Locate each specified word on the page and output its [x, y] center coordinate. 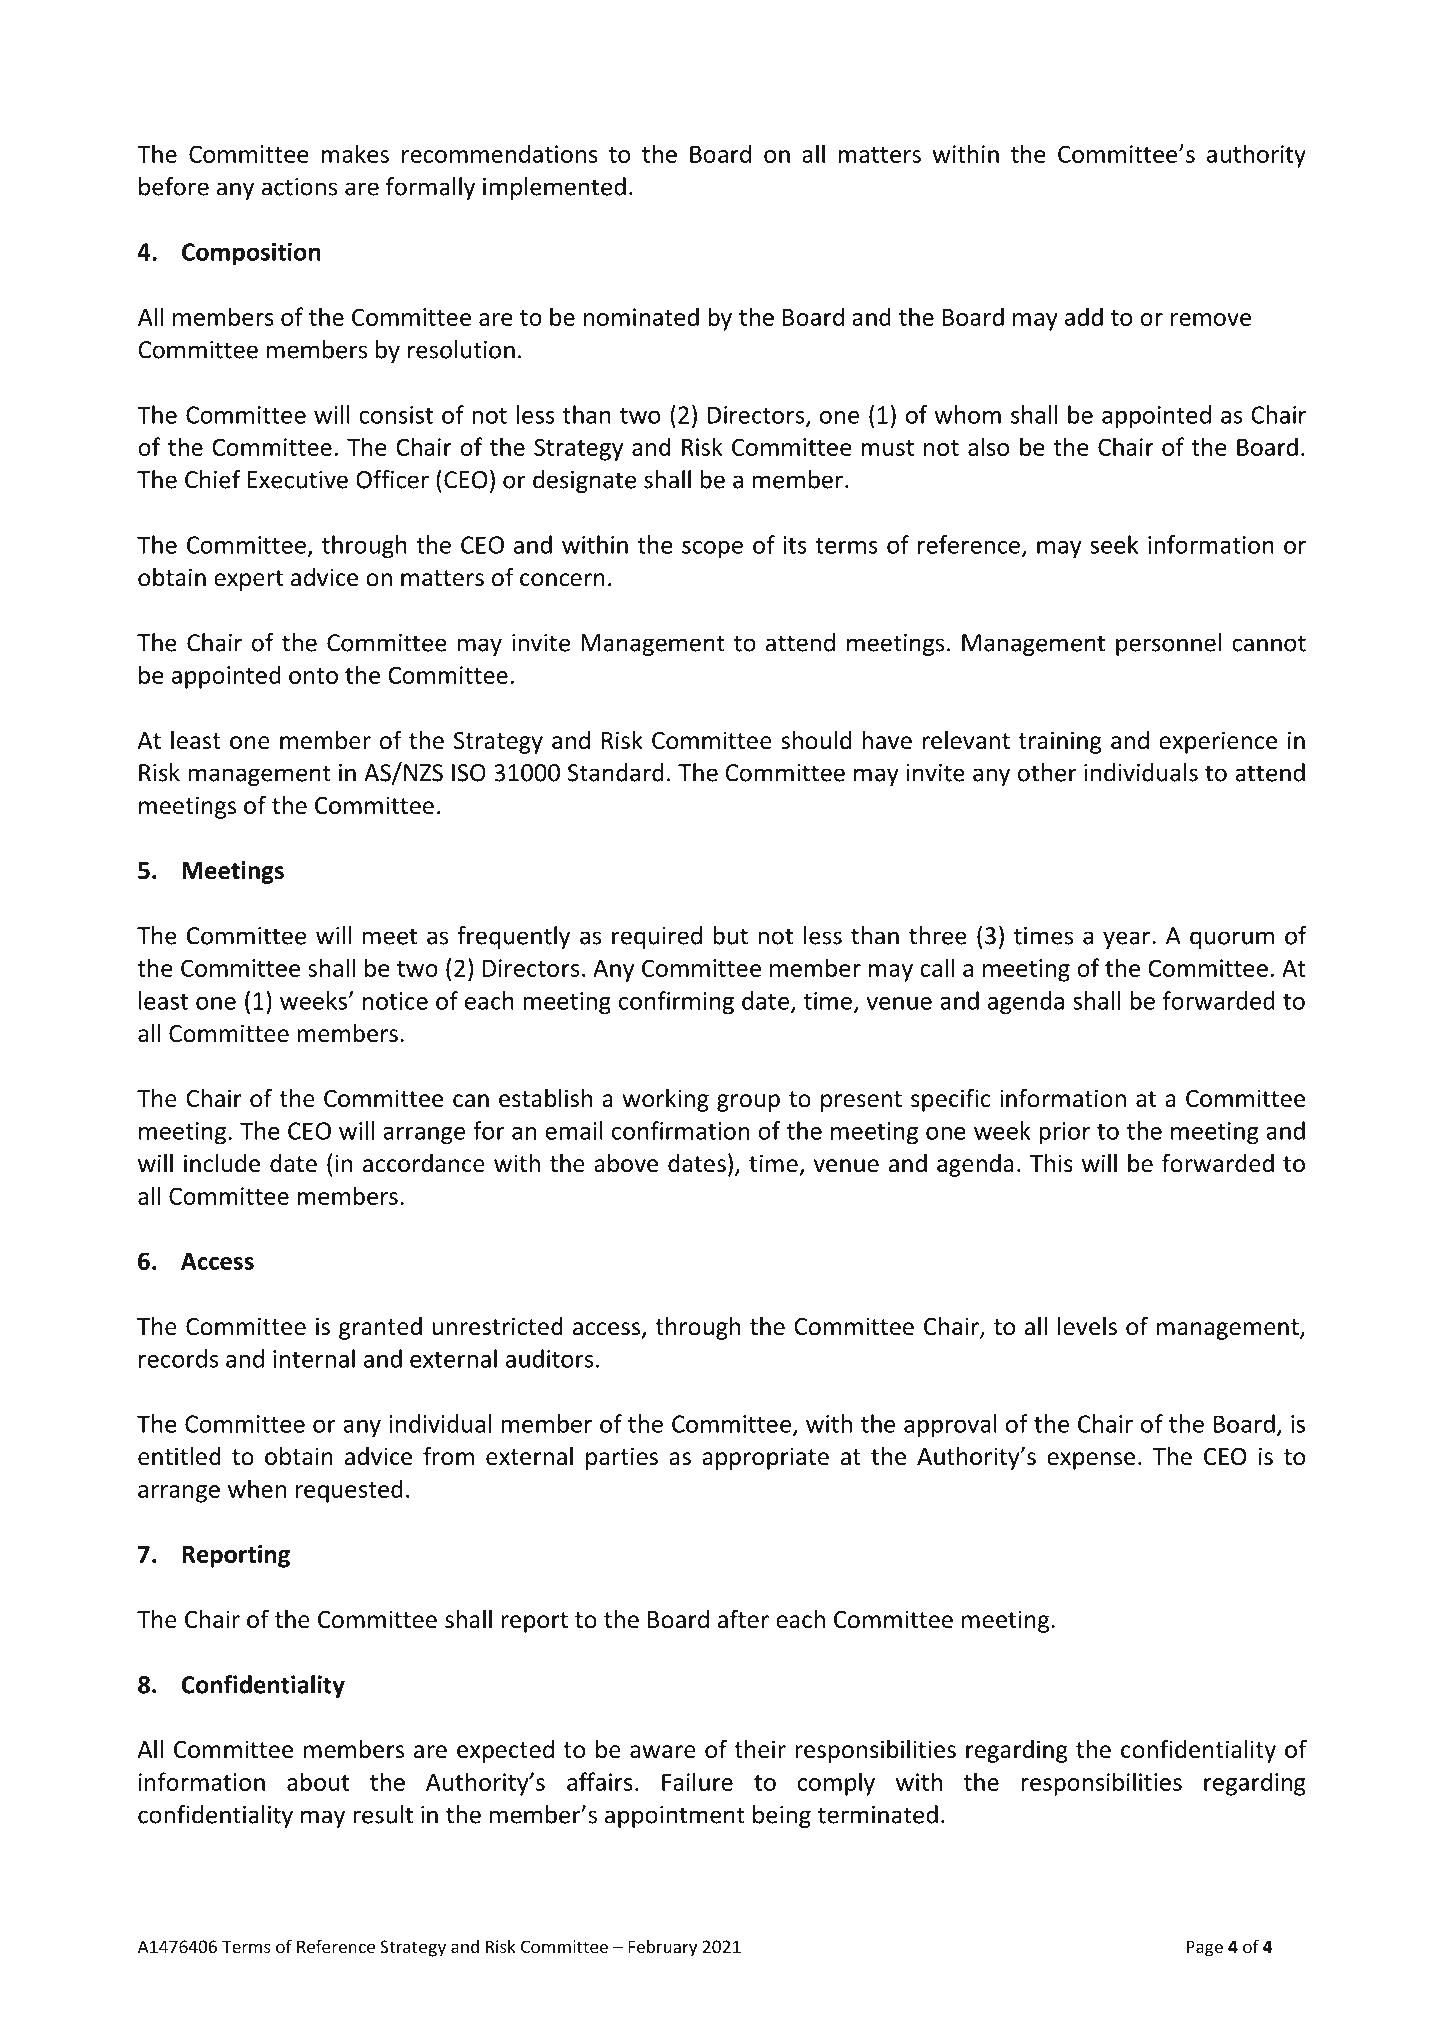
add [1084, 316]
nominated [641, 316]
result [383, 1814]
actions [299, 187]
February [662, 1948]
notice [395, 1001]
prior [1064, 1133]
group [748, 1103]
